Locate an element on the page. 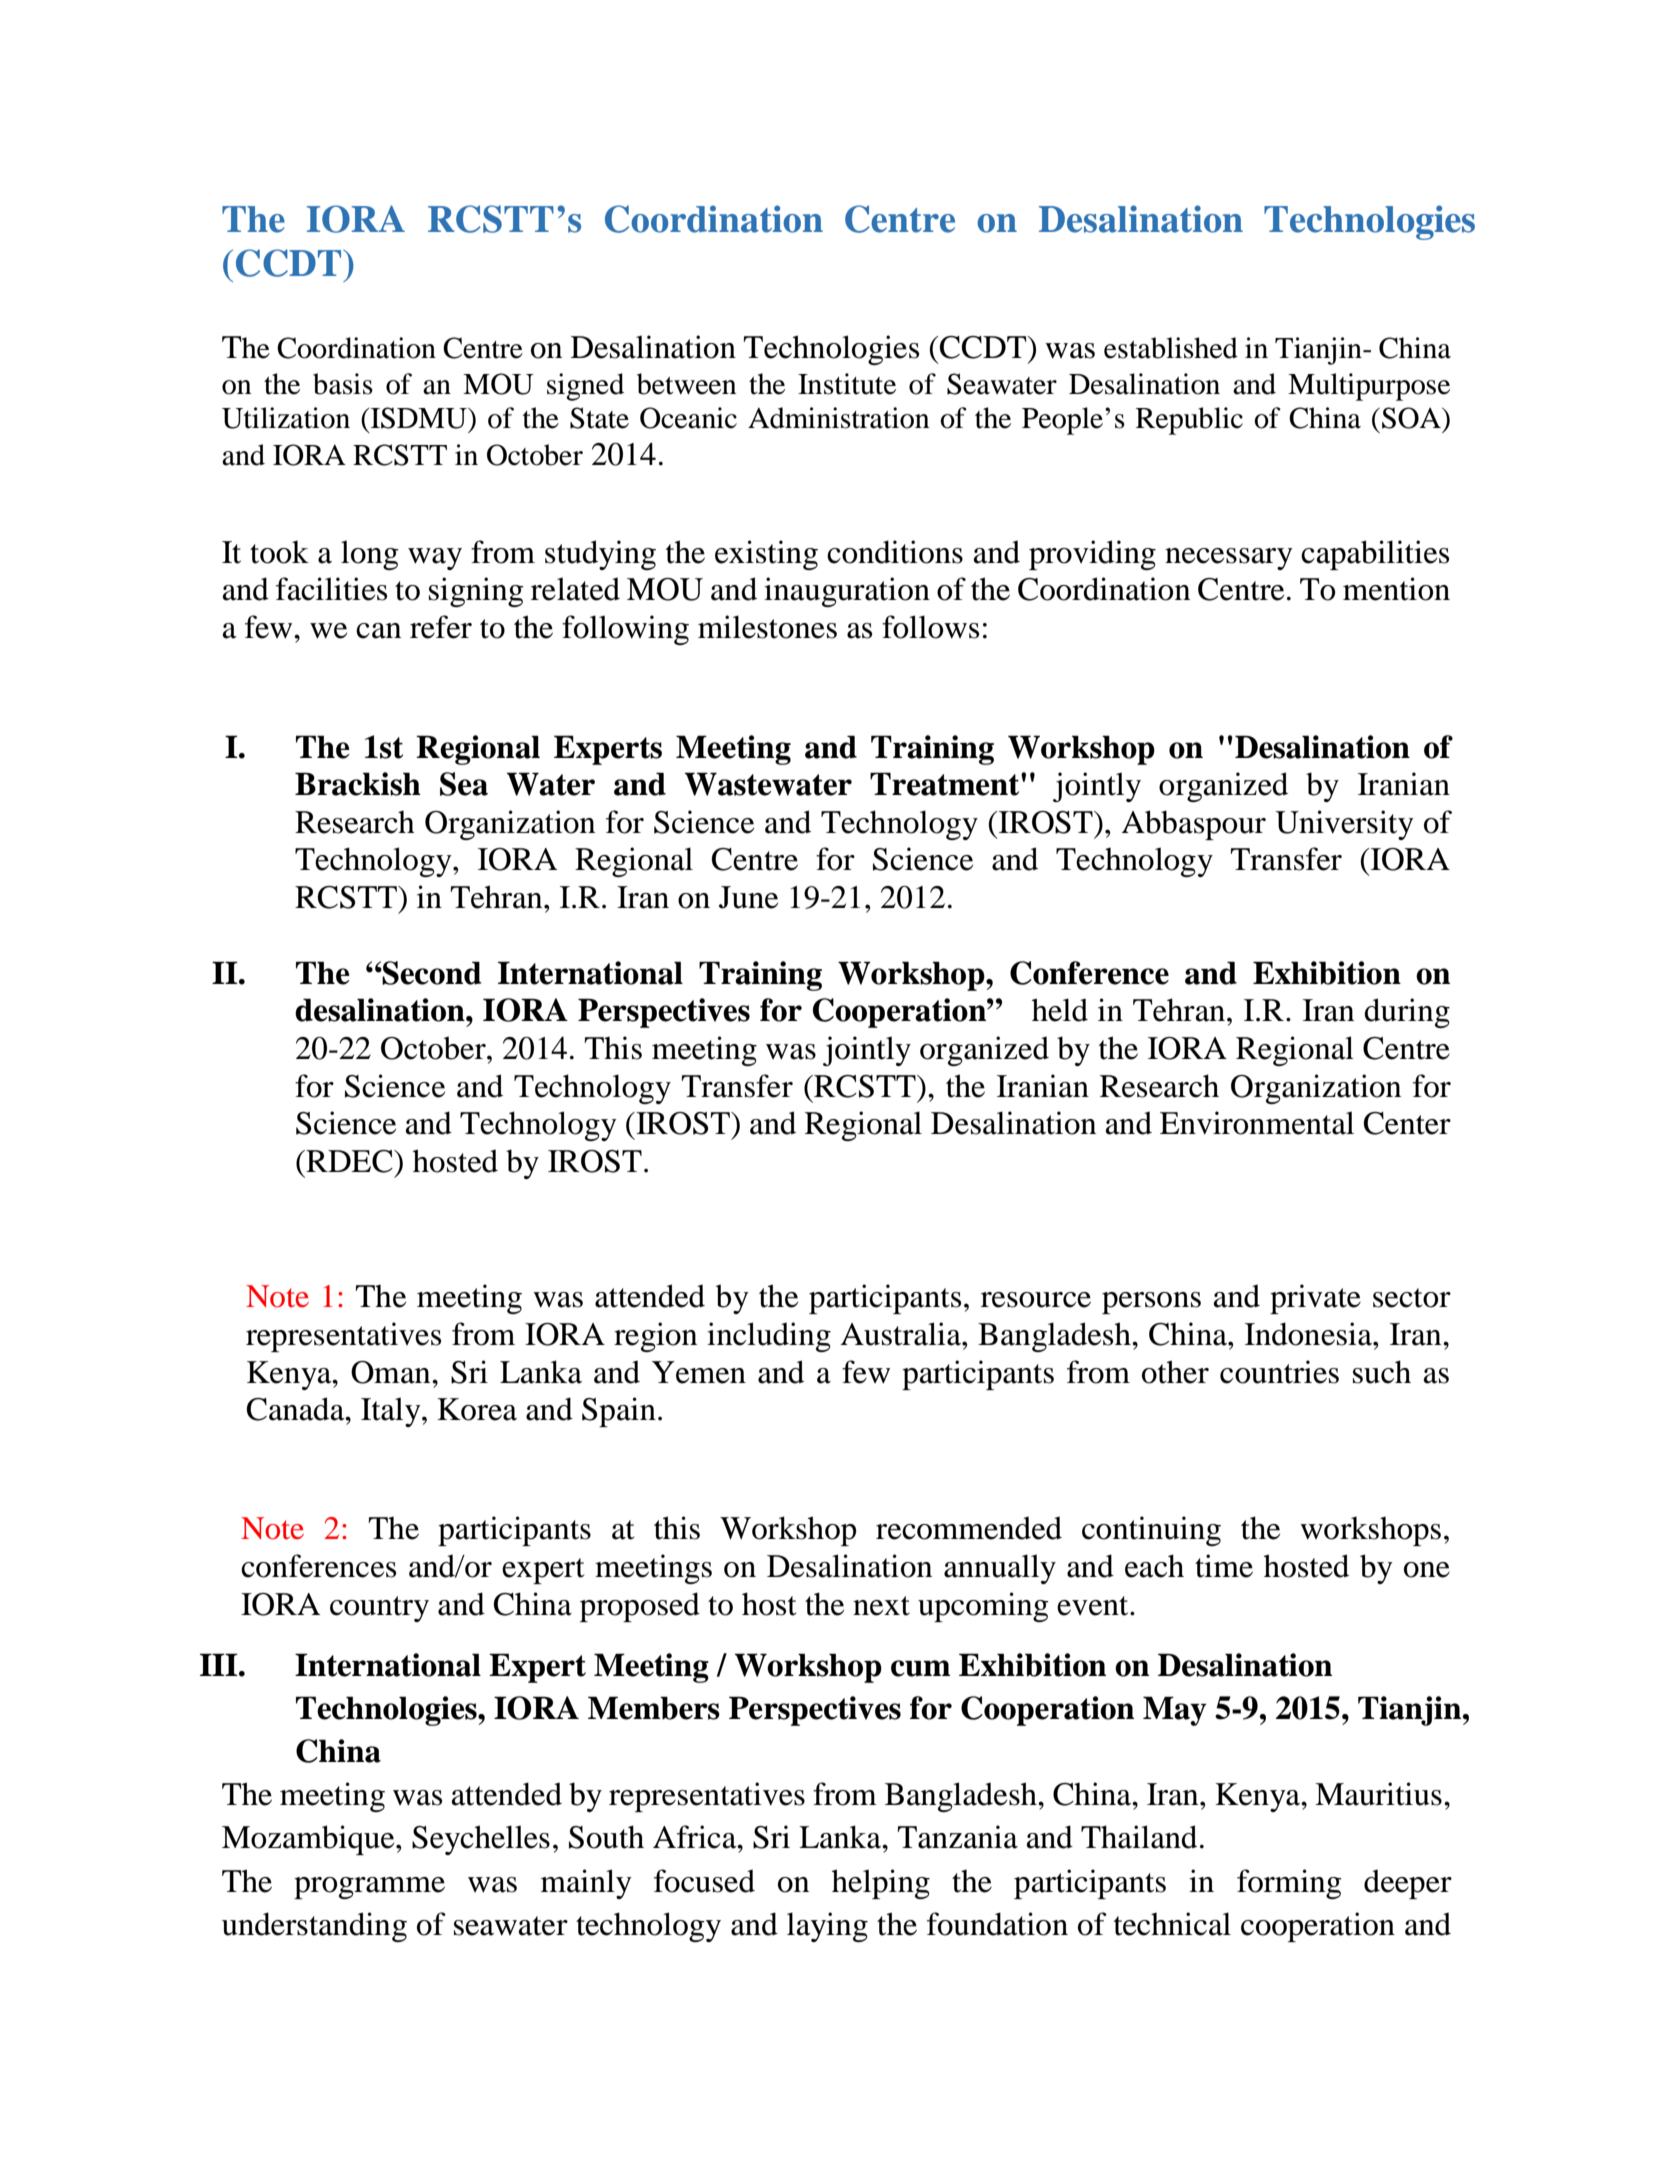 The width and height of the document is (1673, 2165). including is located at coordinates (769, 1337).
